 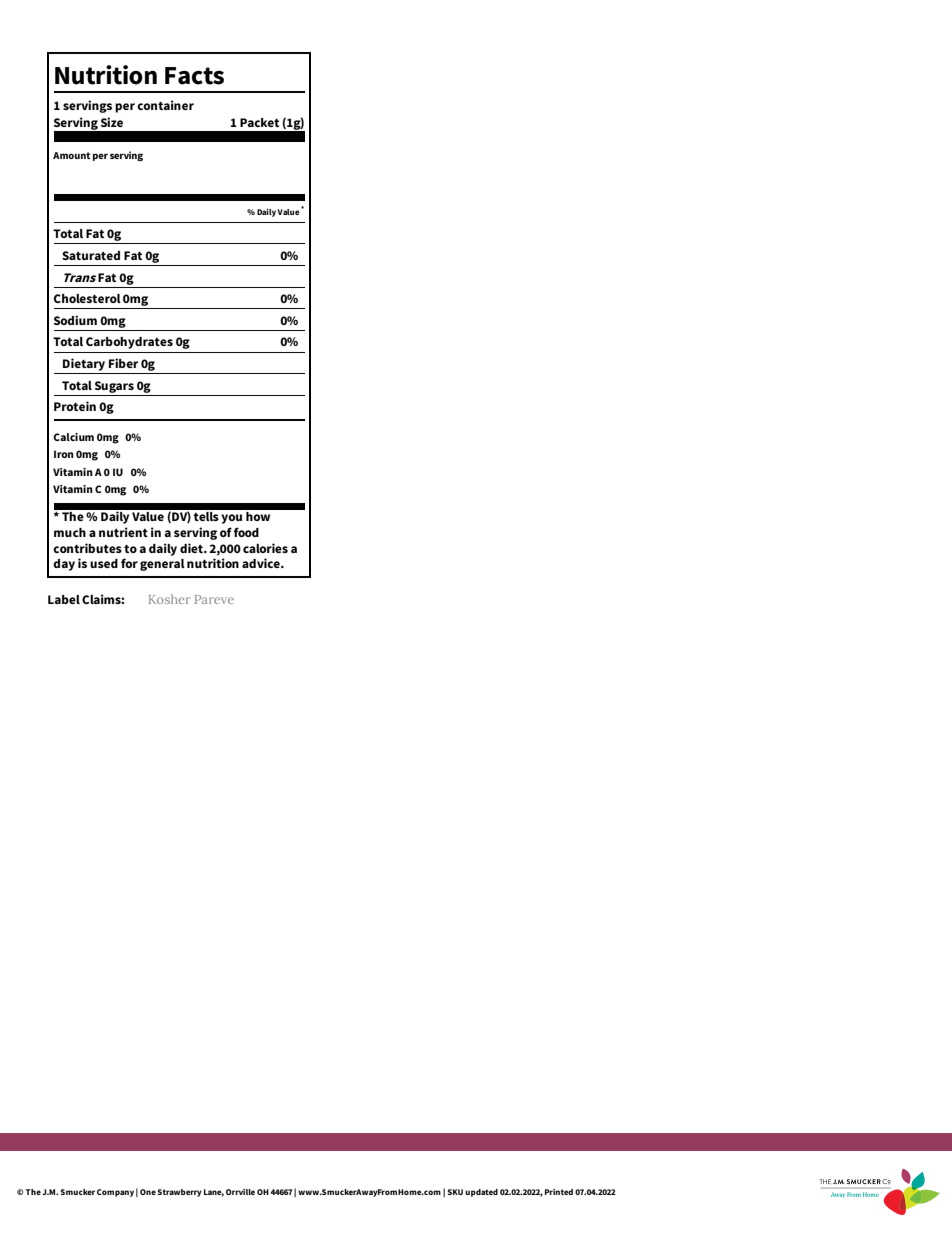 I want to click on One, so click(x=148, y=1192).
